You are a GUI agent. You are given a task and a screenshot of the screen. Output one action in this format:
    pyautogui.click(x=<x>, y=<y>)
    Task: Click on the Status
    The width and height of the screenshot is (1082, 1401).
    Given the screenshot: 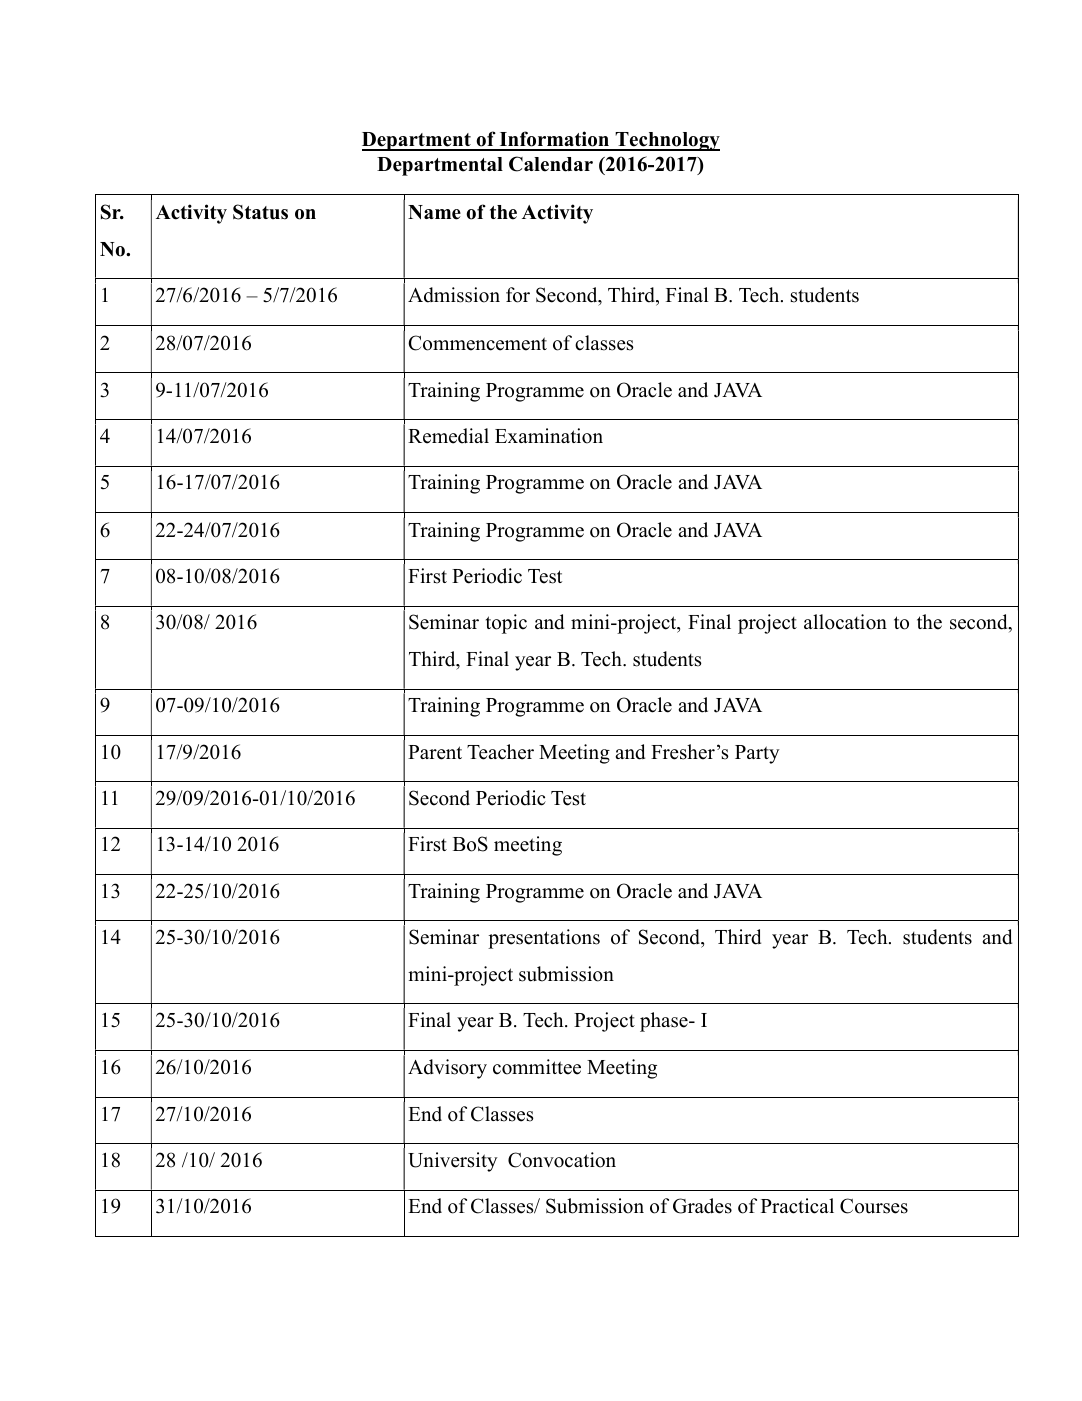 What is the action you would take?
    pyautogui.click(x=260, y=212)
